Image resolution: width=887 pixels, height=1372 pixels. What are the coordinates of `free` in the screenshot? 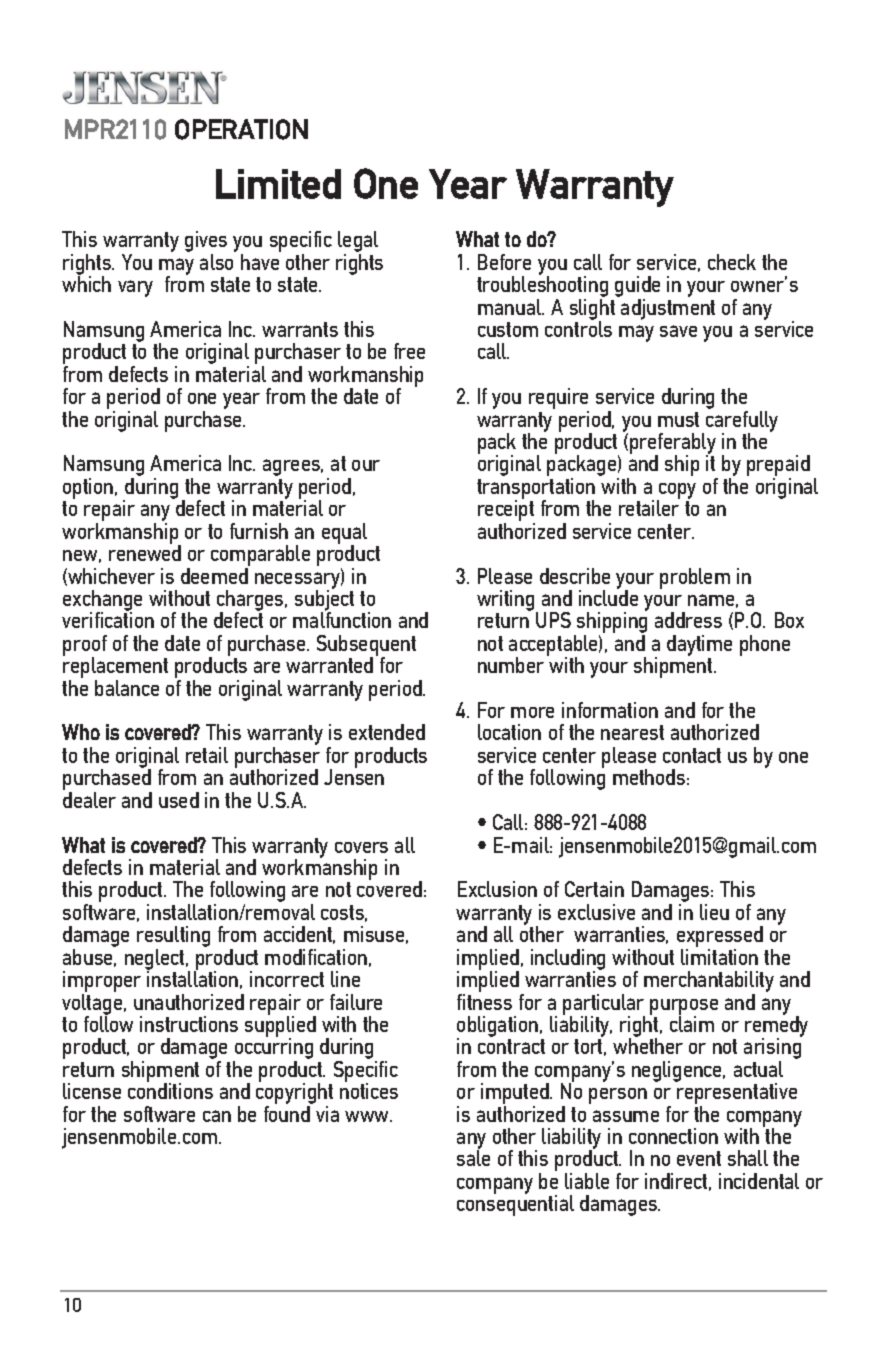 It's located at (409, 351).
